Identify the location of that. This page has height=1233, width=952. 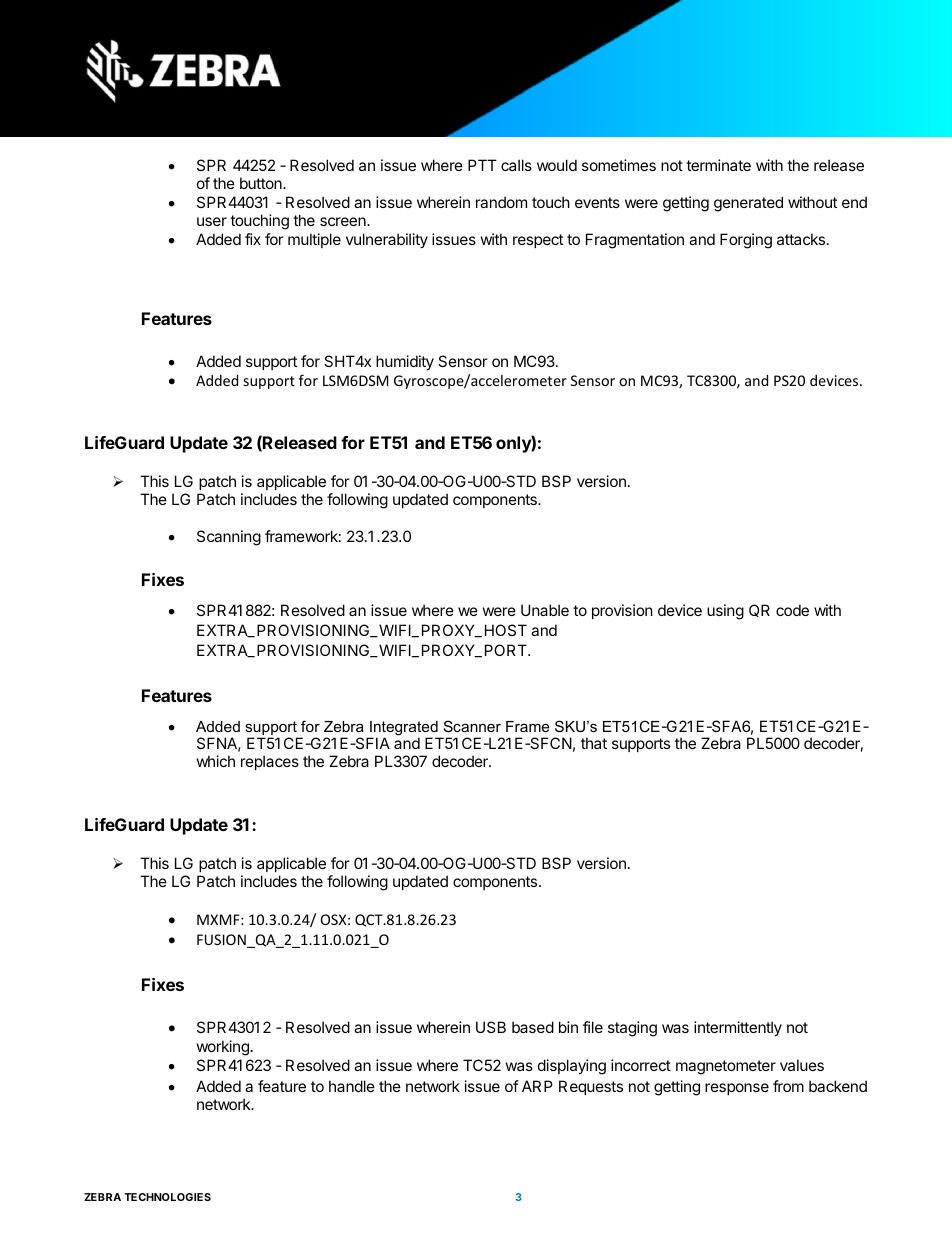
(594, 743).
